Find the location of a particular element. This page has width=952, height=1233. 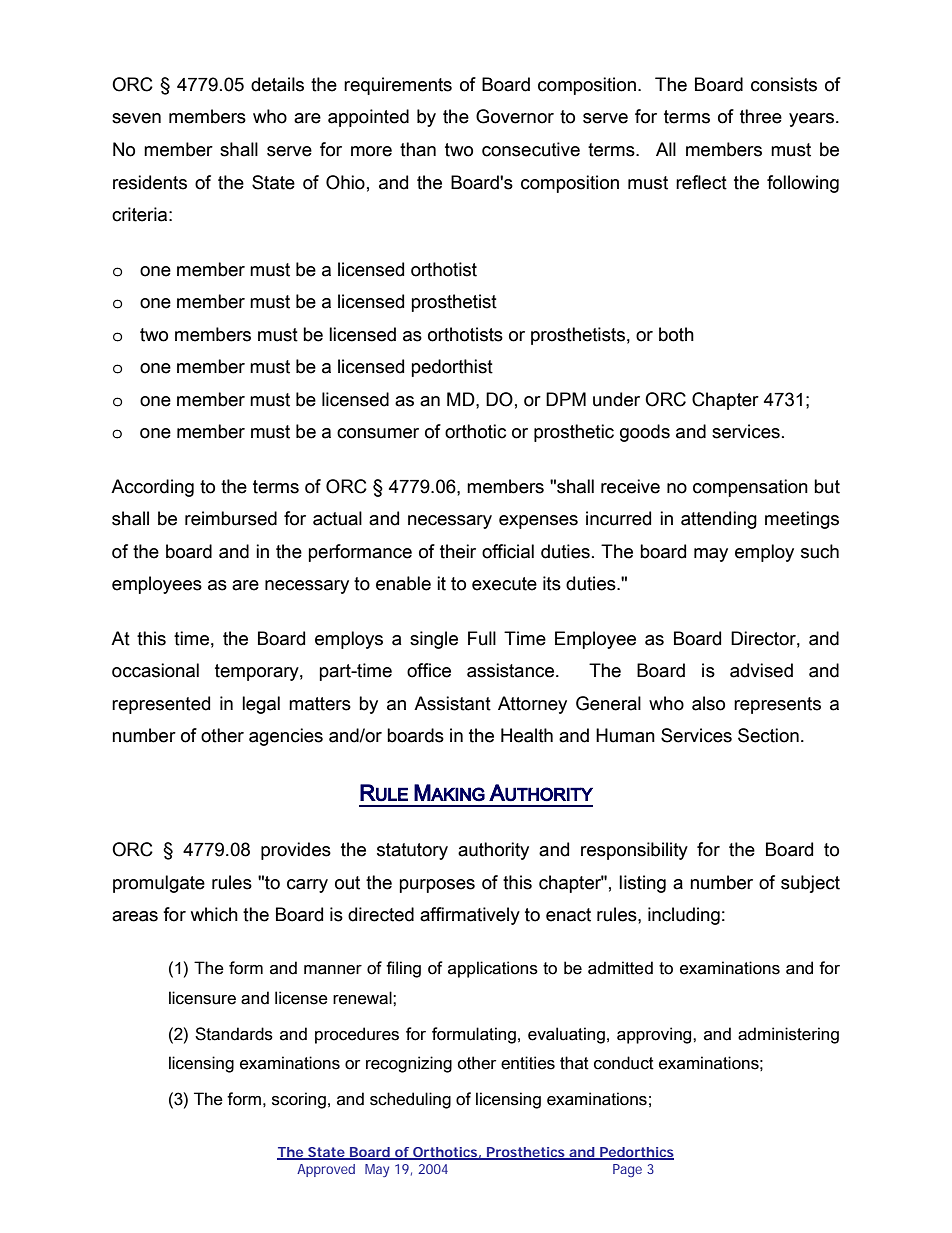

agencies is located at coordinates (286, 737).
